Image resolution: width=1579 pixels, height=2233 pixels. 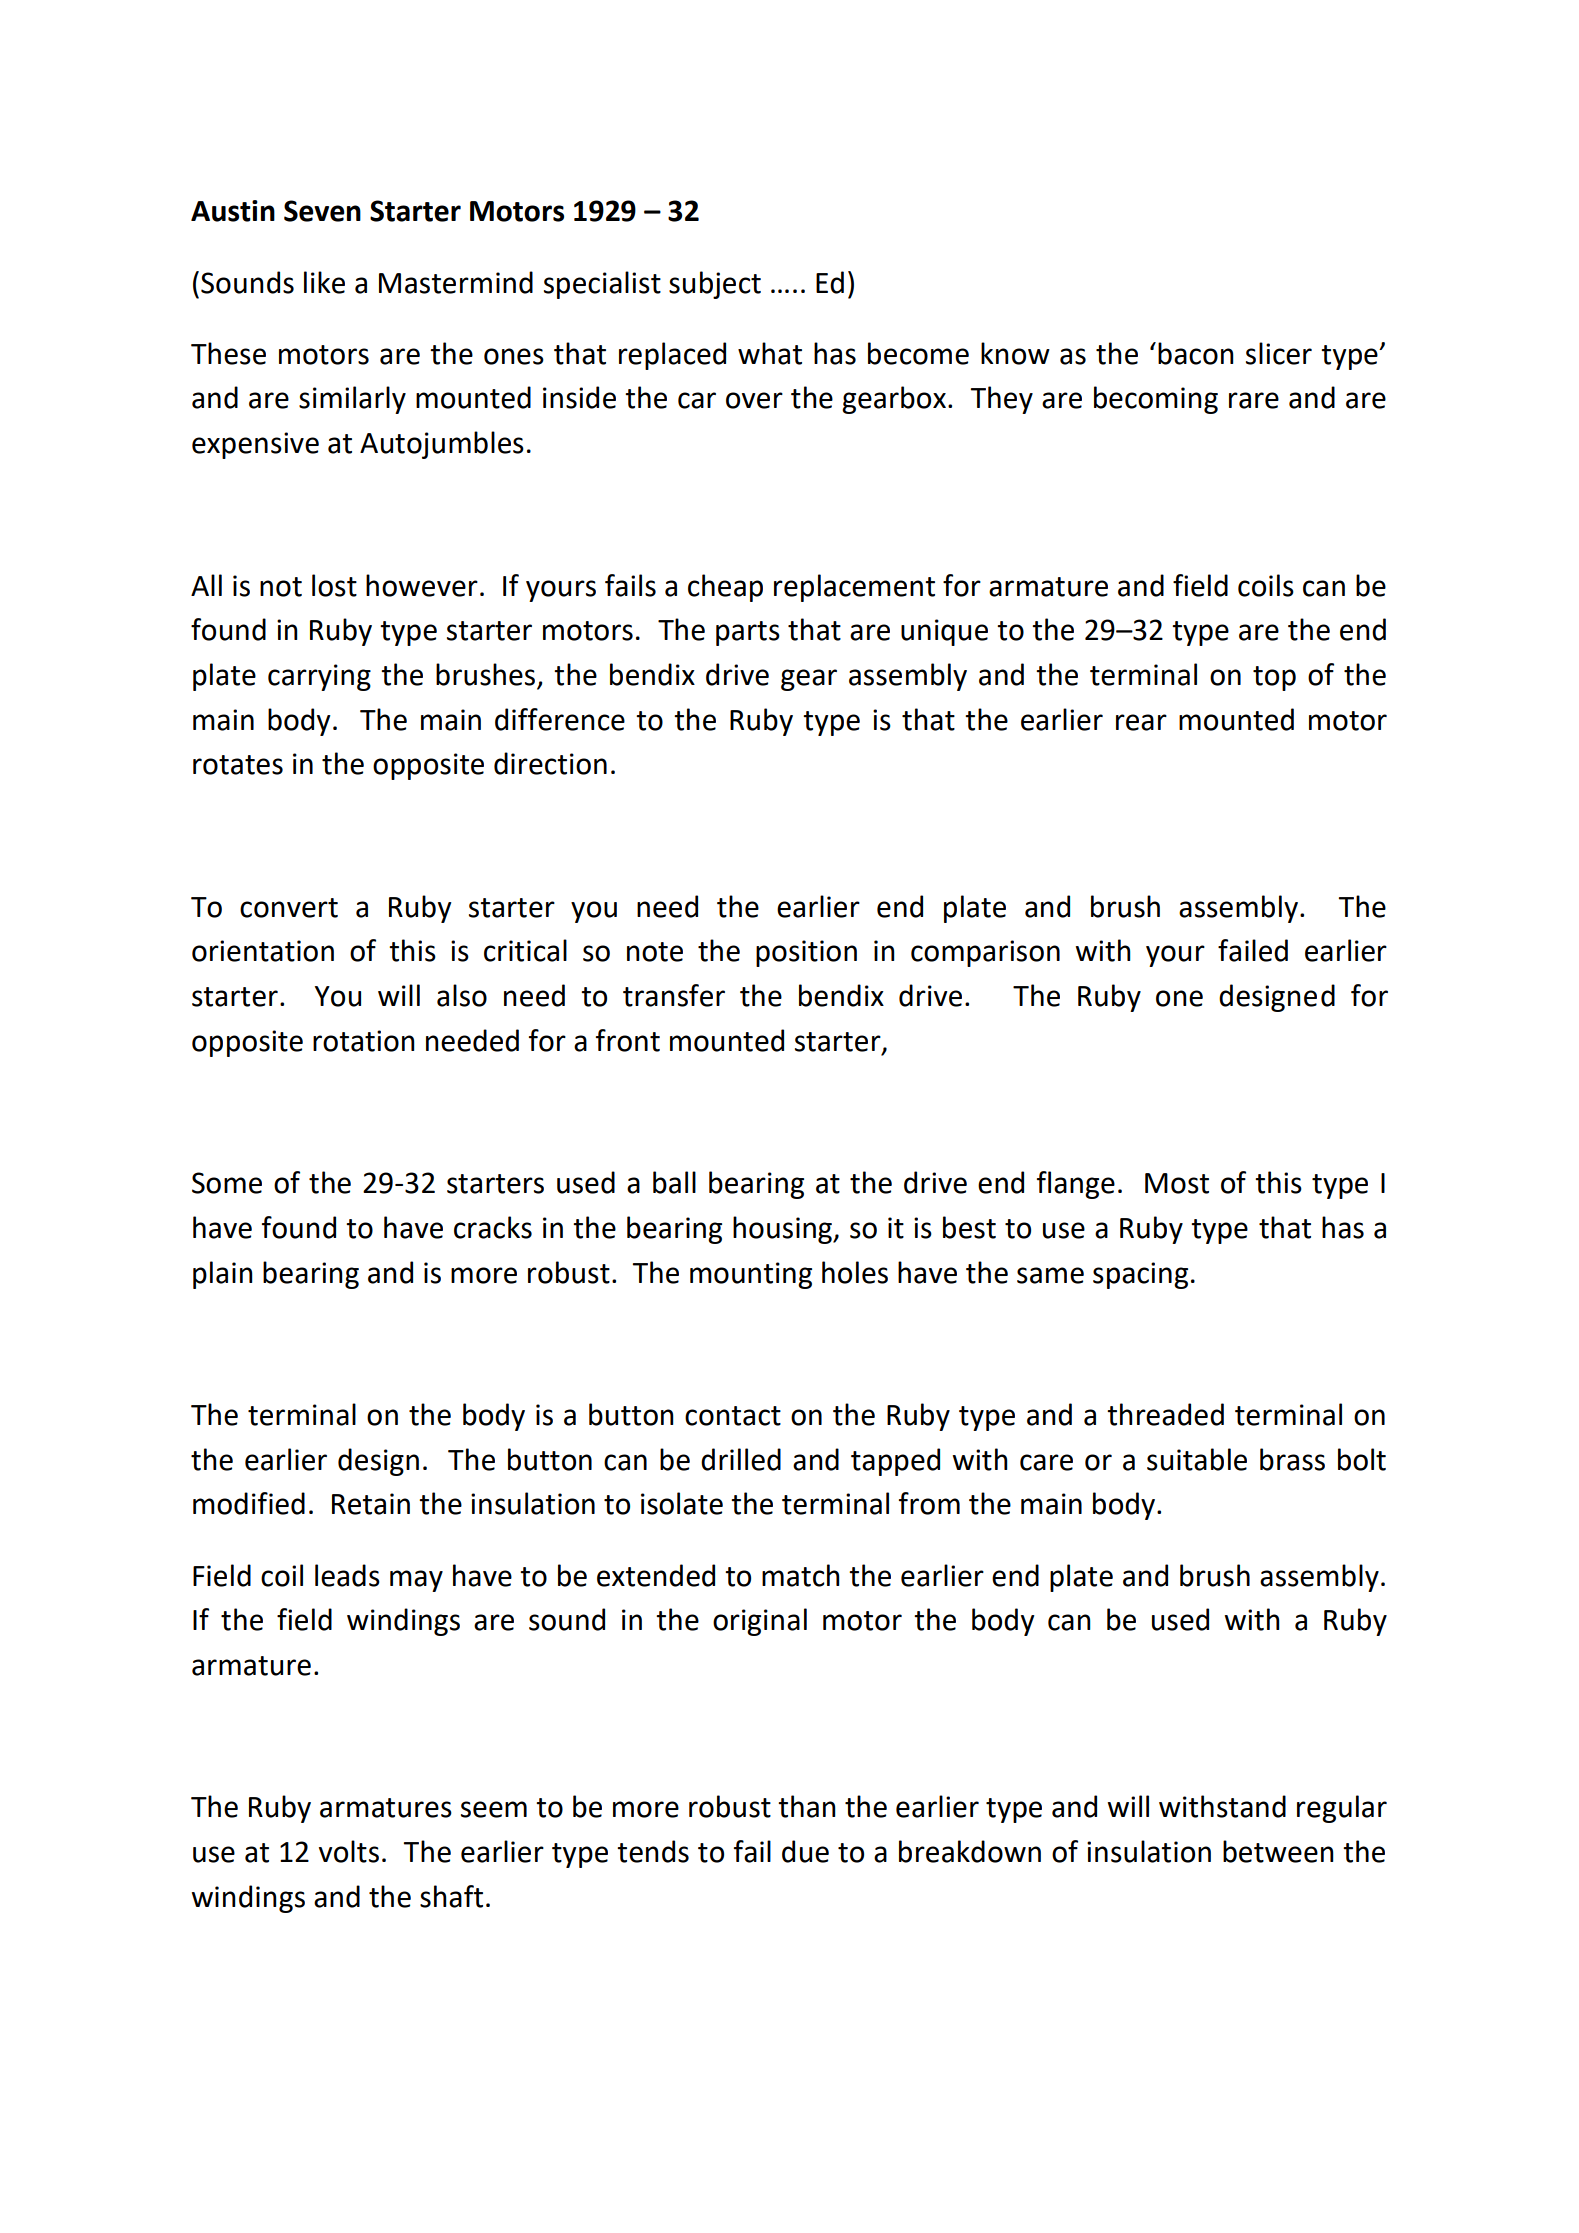 I want to click on bacon, so click(x=1196, y=353).
